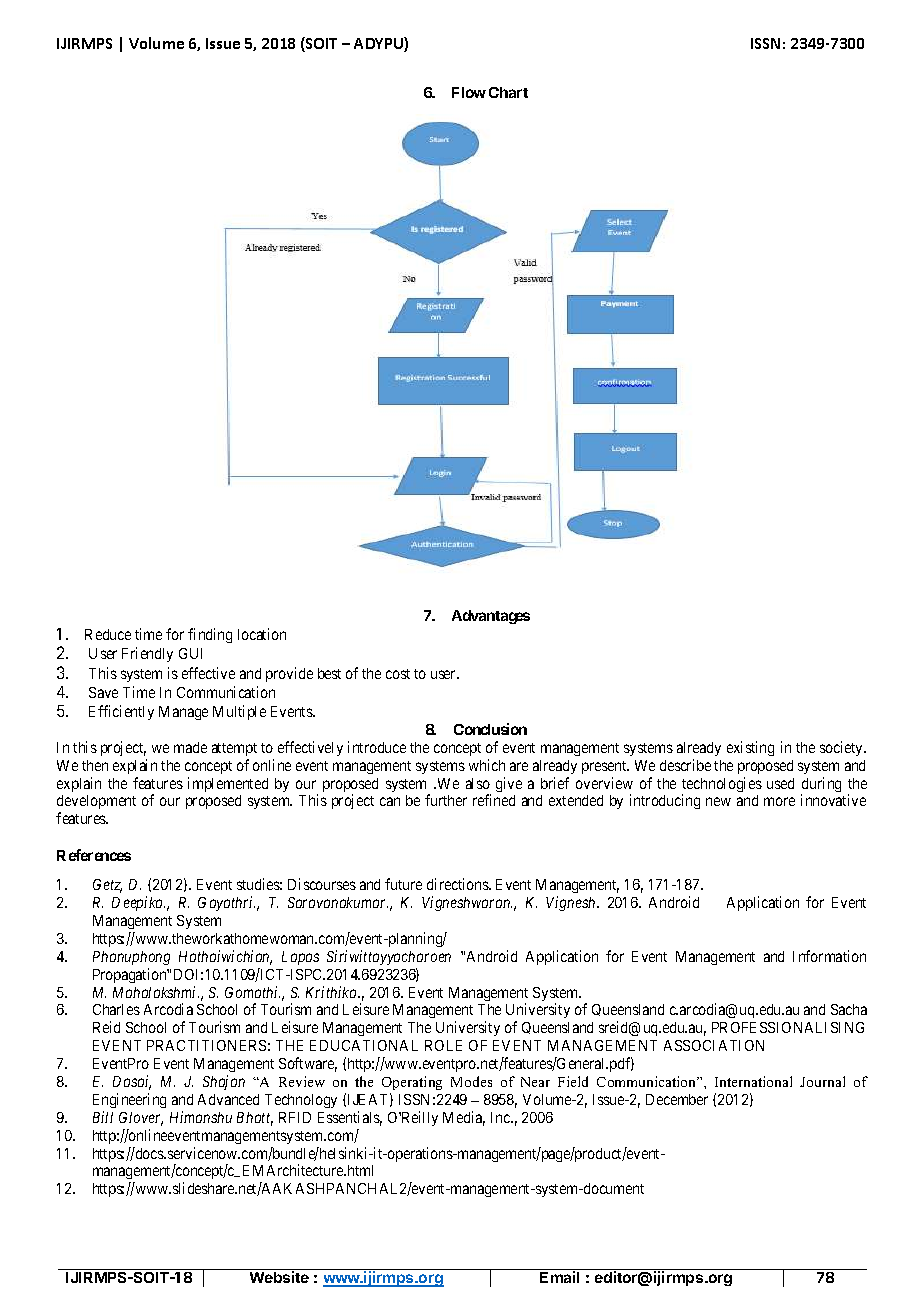  What do you see at coordinates (279, 1277) in the screenshot?
I see `Website` at bounding box center [279, 1277].
